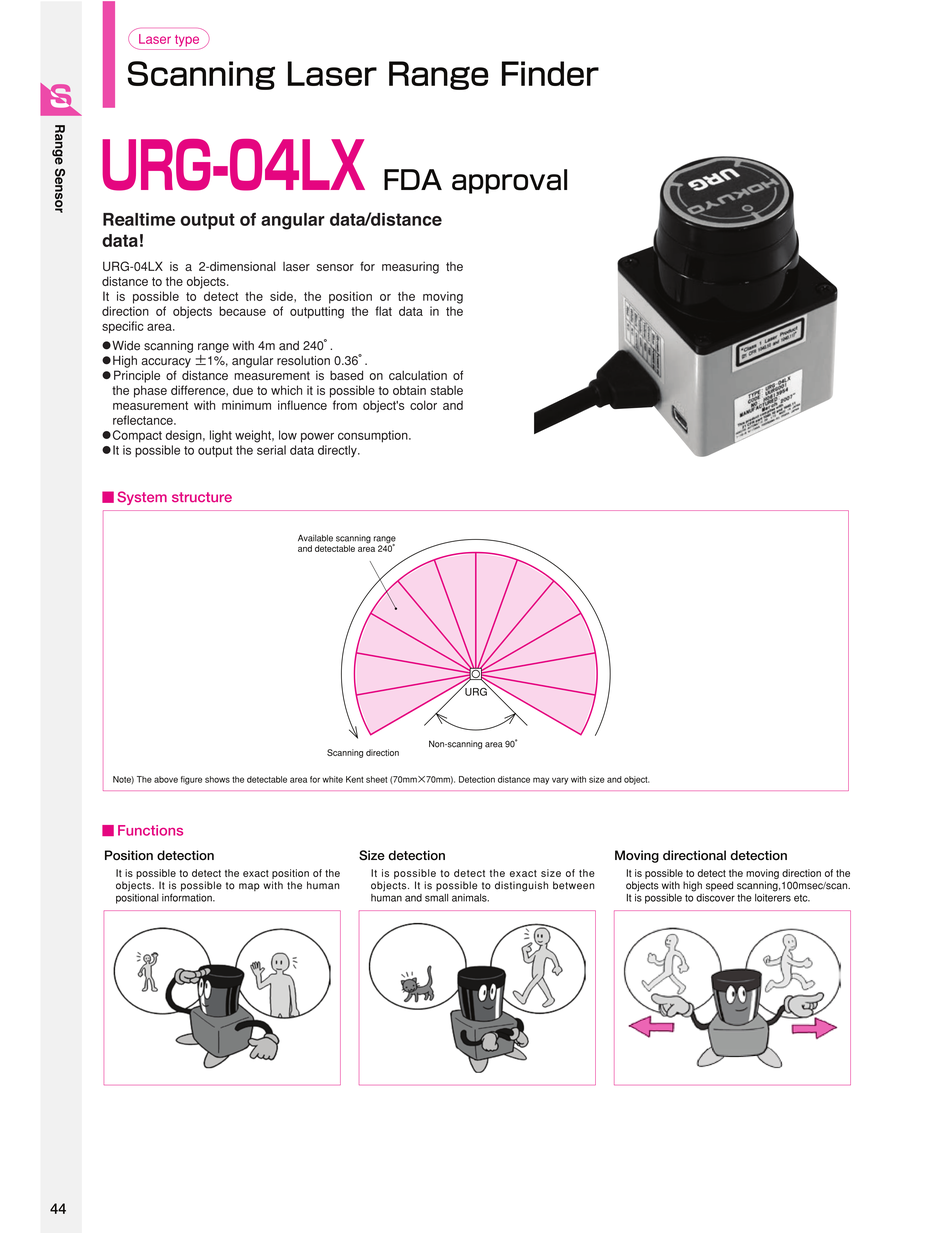 The image size is (952, 1233). I want to click on small, so click(436, 898).
